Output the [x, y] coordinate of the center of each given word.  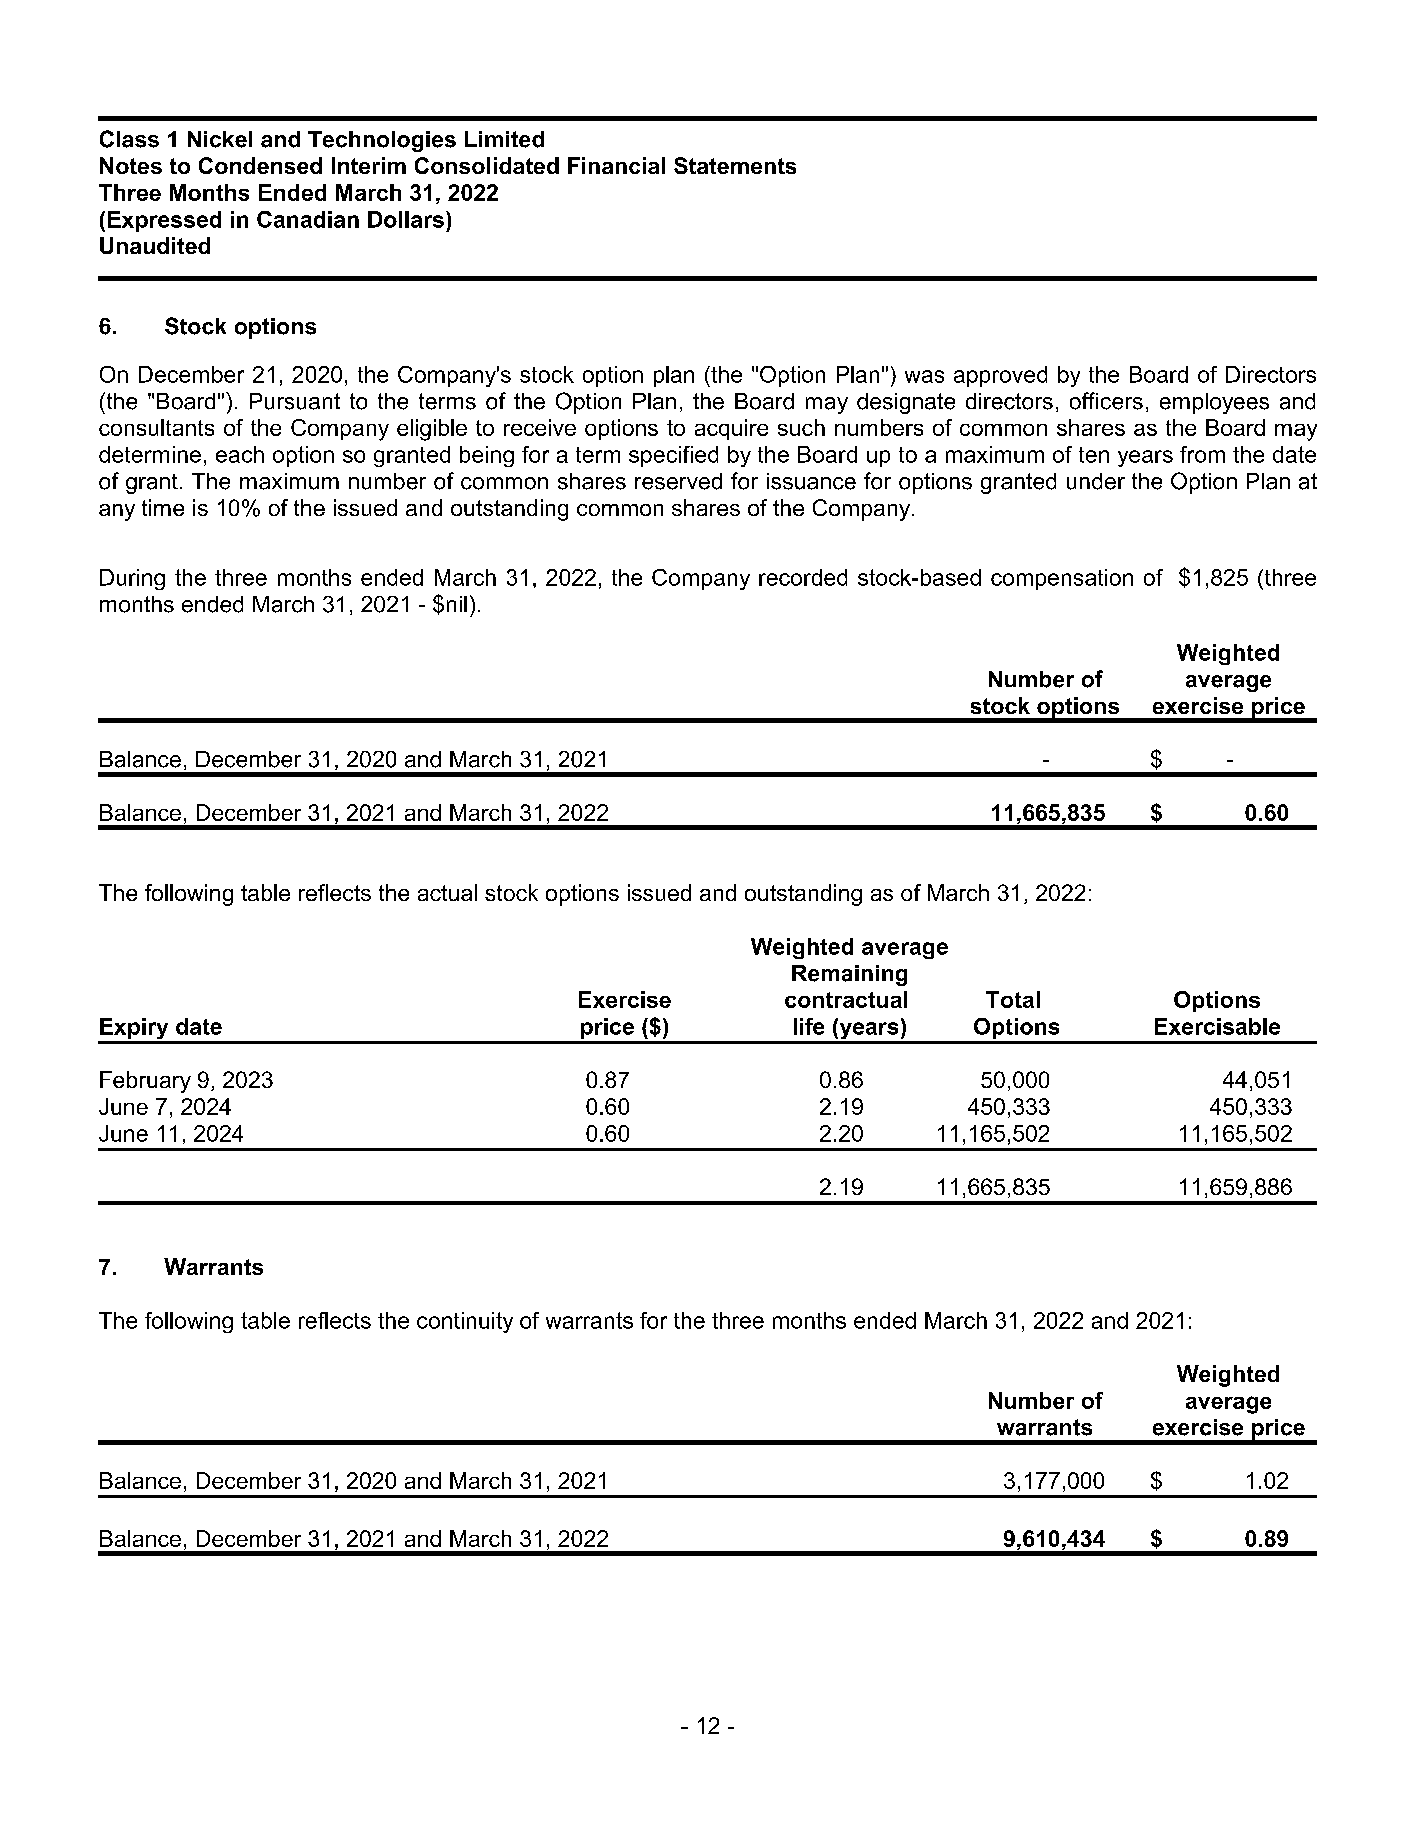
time [163, 507]
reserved [678, 481]
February [145, 1082]
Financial [616, 165]
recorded [803, 577]
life [809, 1026]
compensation [1062, 579]
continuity [465, 1322]
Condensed [260, 165]
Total [1013, 999]
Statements [735, 165]
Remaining [849, 975]
